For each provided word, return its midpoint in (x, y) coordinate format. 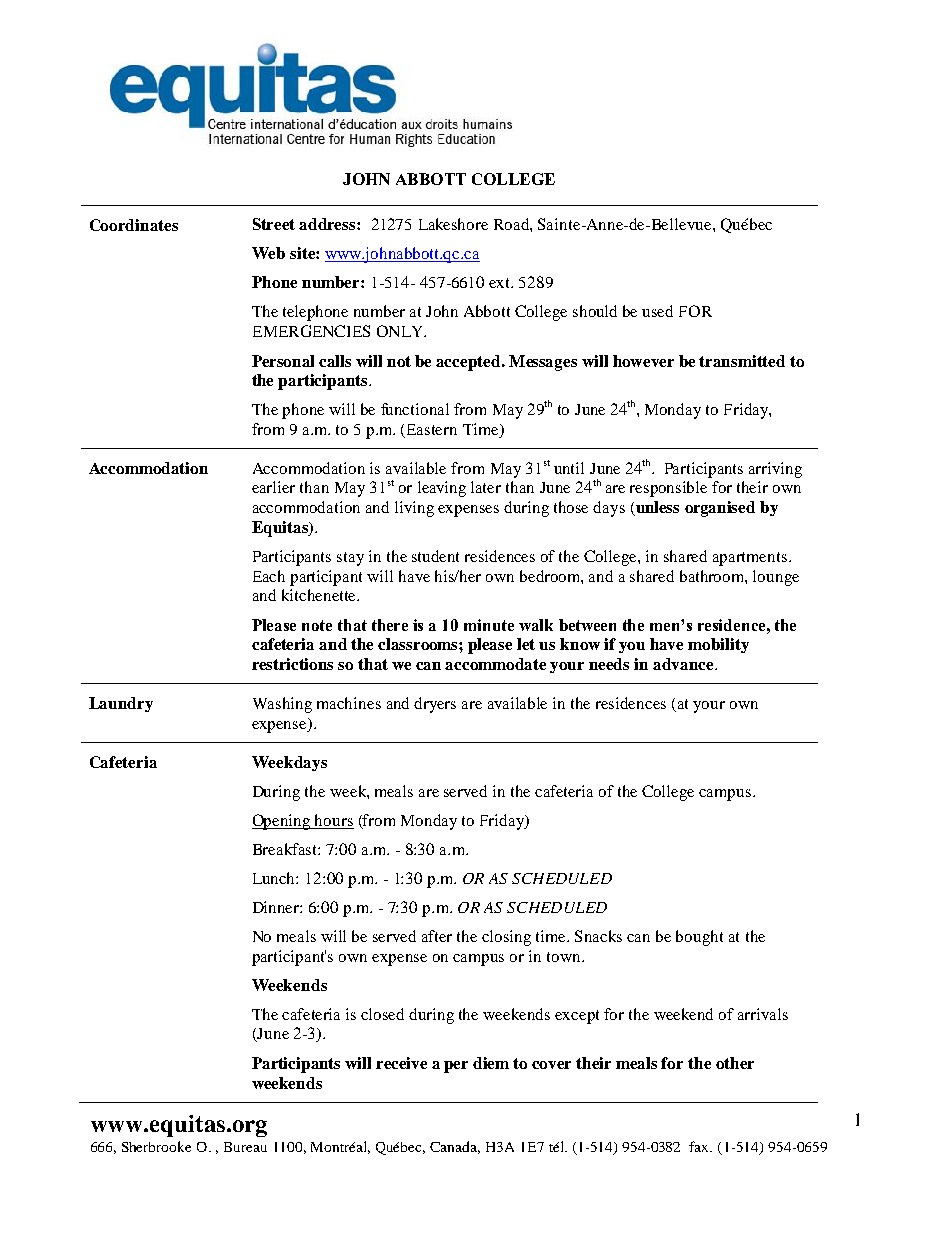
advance (684, 664)
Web (268, 253)
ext (501, 283)
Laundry (121, 704)
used (657, 311)
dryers (435, 705)
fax (700, 1146)
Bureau (245, 1147)
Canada (455, 1147)
